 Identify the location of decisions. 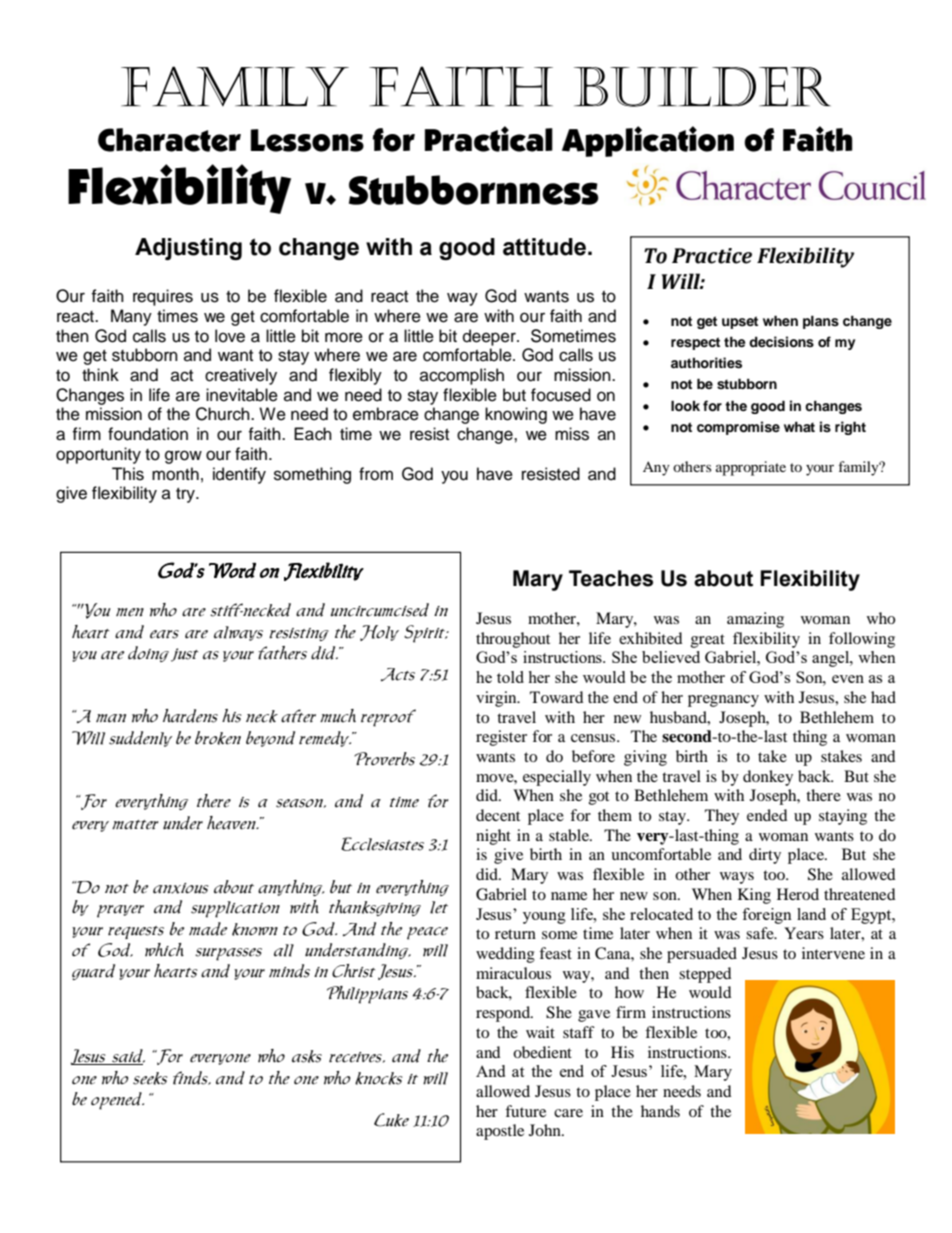
(781, 342).
